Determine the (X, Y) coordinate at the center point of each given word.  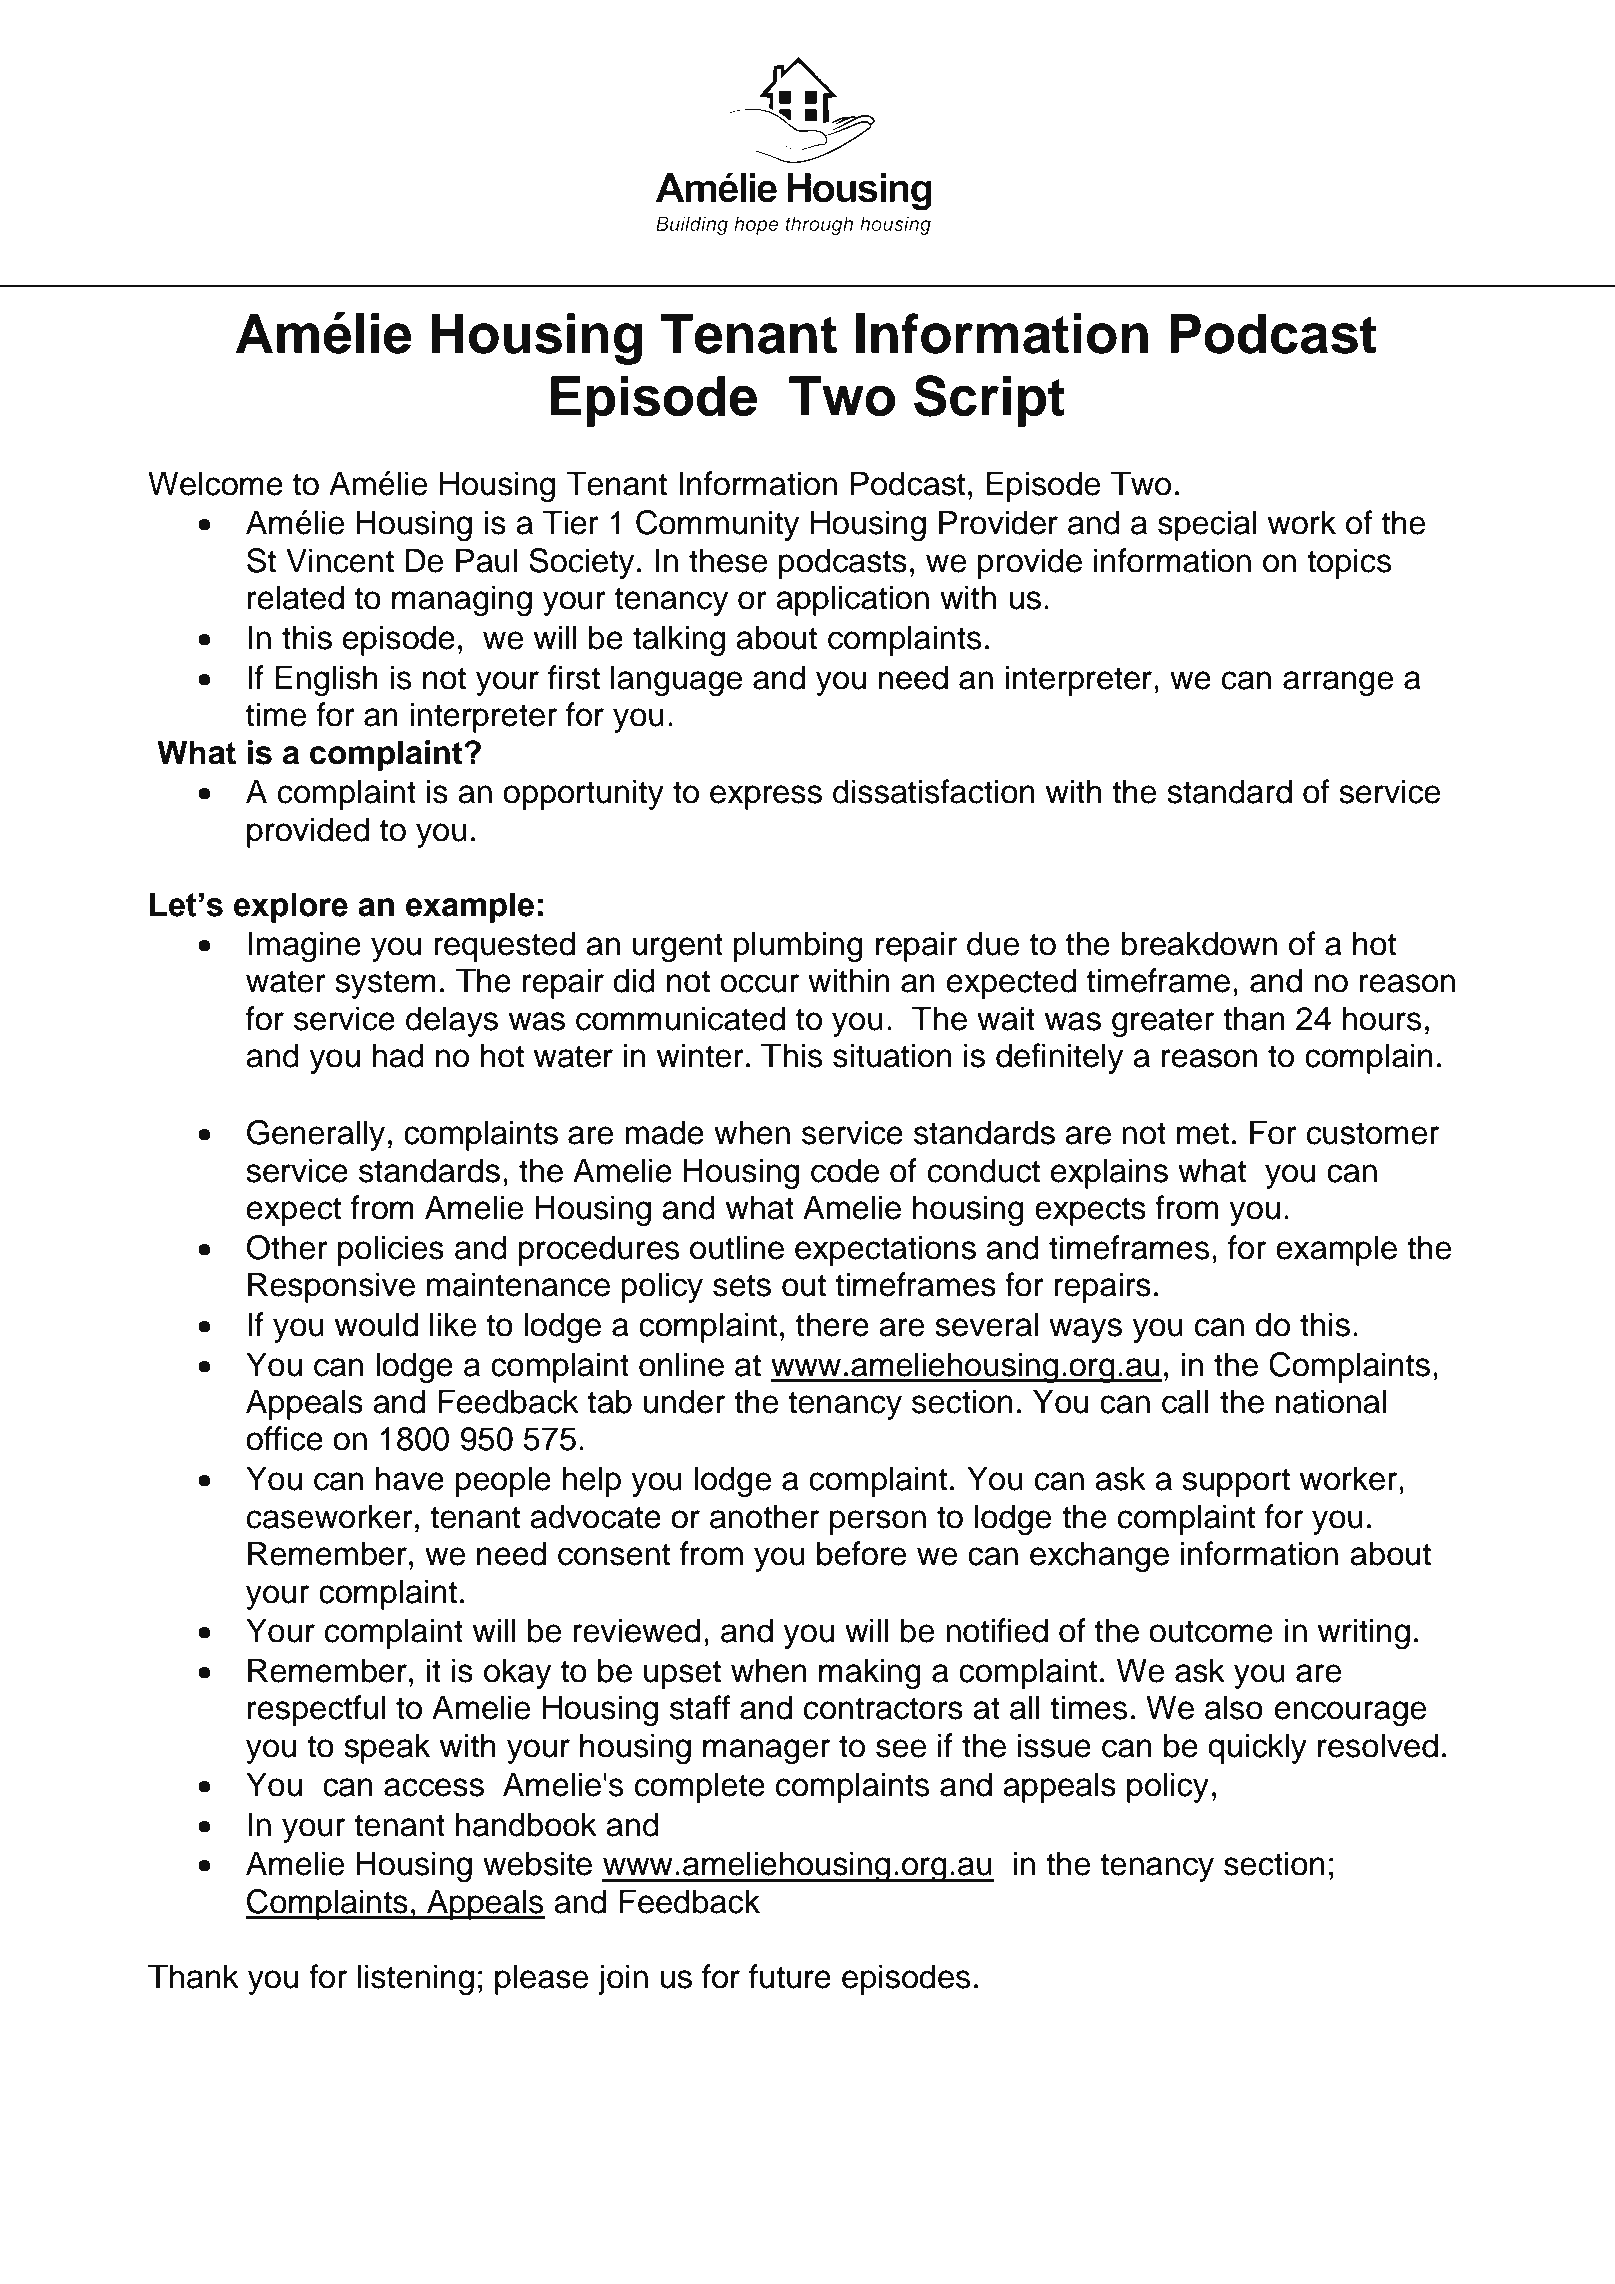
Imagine (304, 946)
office (284, 1438)
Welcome (215, 483)
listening (416, 1979)
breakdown (1199, 943)
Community (717, 525)
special (1207, 525)
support (1236, 1482)
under (684, 1401)
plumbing (798, 946)
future (790, 1976)
